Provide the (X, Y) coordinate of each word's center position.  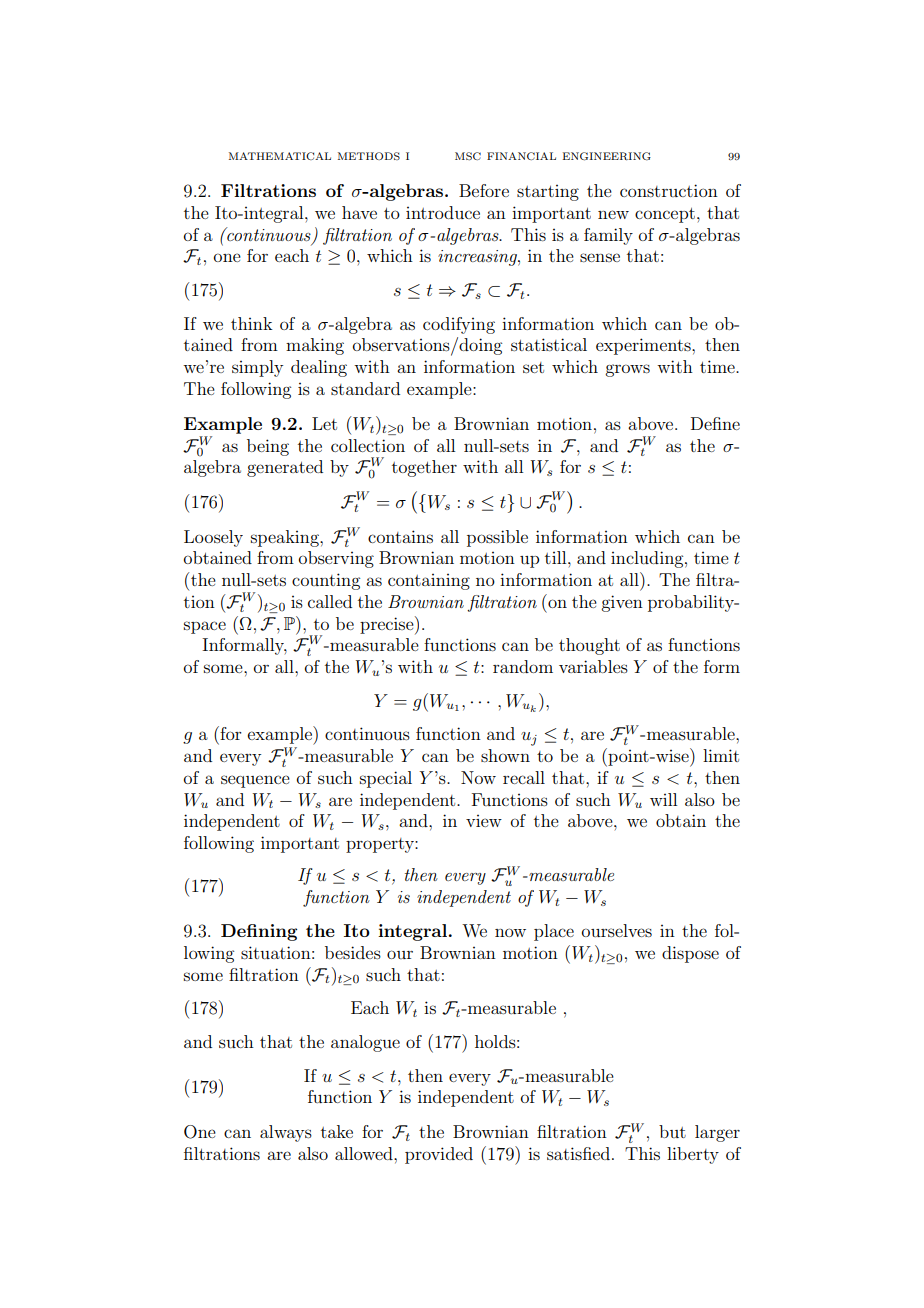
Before (484, 190)
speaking (286, 538)
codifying (459, 325)
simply (257, 368)
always (286, 1133)
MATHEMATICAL (280, 156)
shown (505, 755)
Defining (259, 932)
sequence (255, 781)
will (663, 799)
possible (497, 538)
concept (665, 215)
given (622, 603)
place (554, 932)
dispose (690, 954)
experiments (644, 346)
